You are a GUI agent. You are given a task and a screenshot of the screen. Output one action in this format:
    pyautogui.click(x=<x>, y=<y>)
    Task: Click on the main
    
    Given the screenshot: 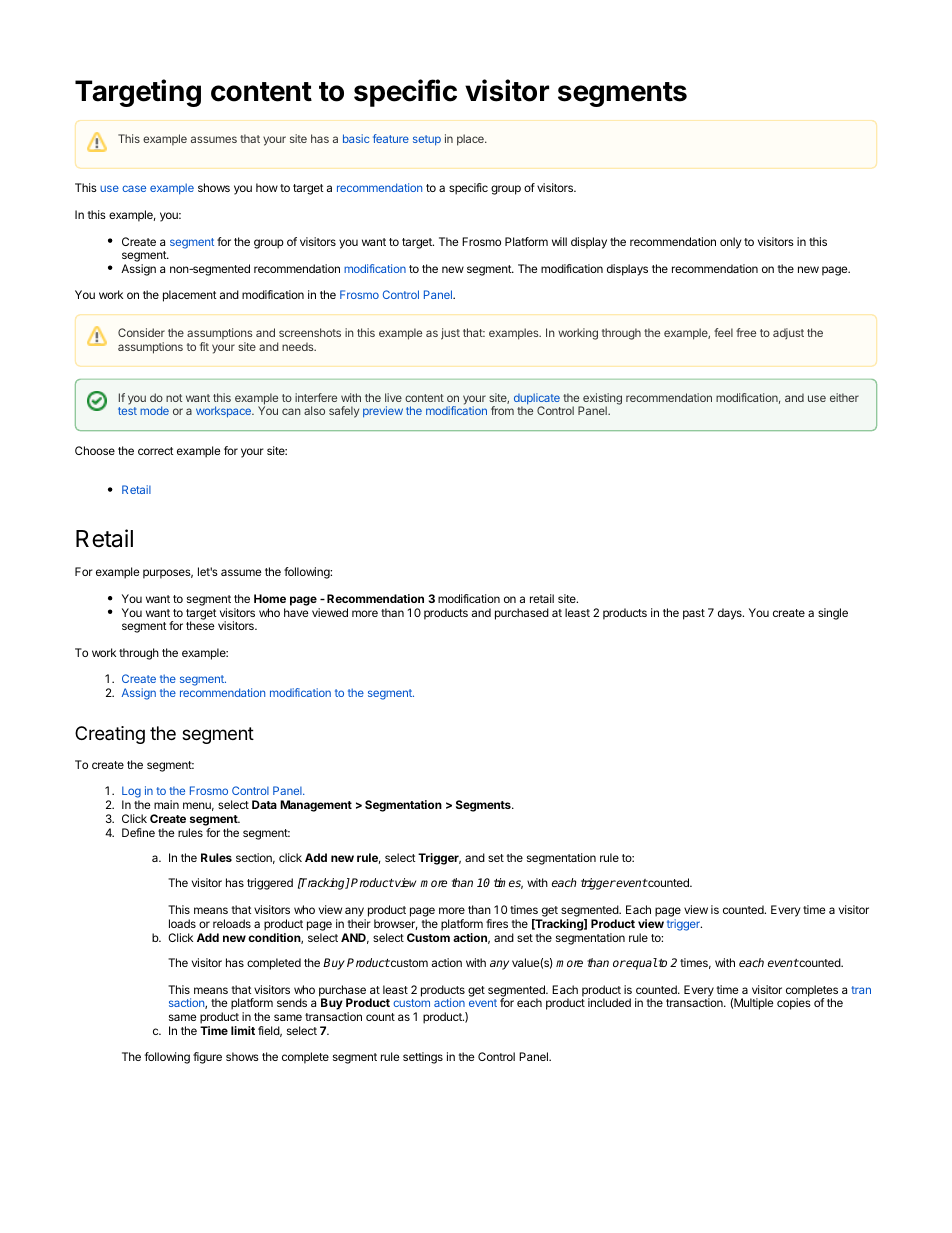 What is the action you would take?
    pyautogui.click(x=166, y=804)
